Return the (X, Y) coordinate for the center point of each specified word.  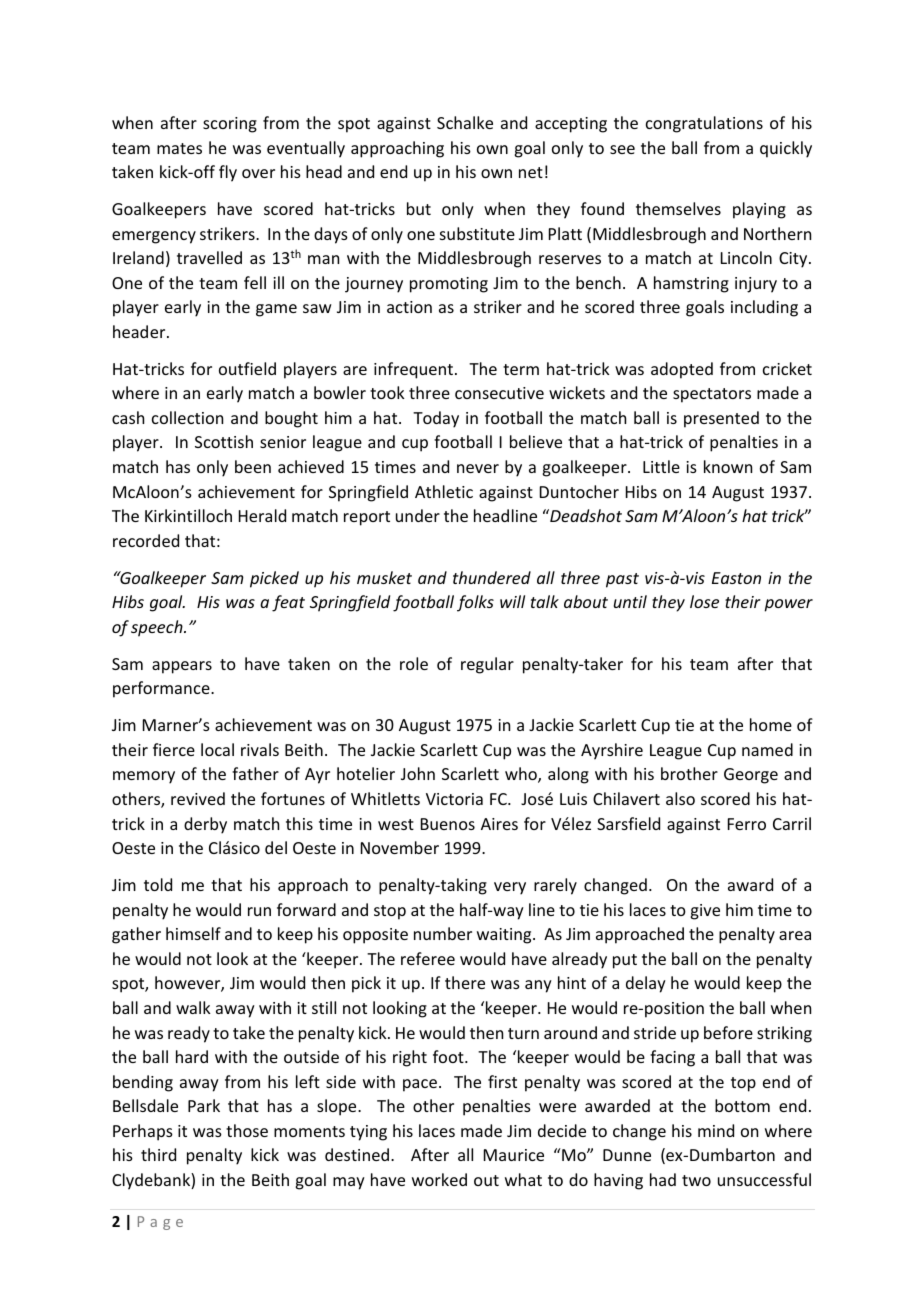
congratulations (704, 124)
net (531, 172)
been (253, 466)
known (728, 466)
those (247, 1130)
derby (205, 825)
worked (439, 1179)
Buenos (448, 824)
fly (228, 173)
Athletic (444, 491)
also (680, 798)
